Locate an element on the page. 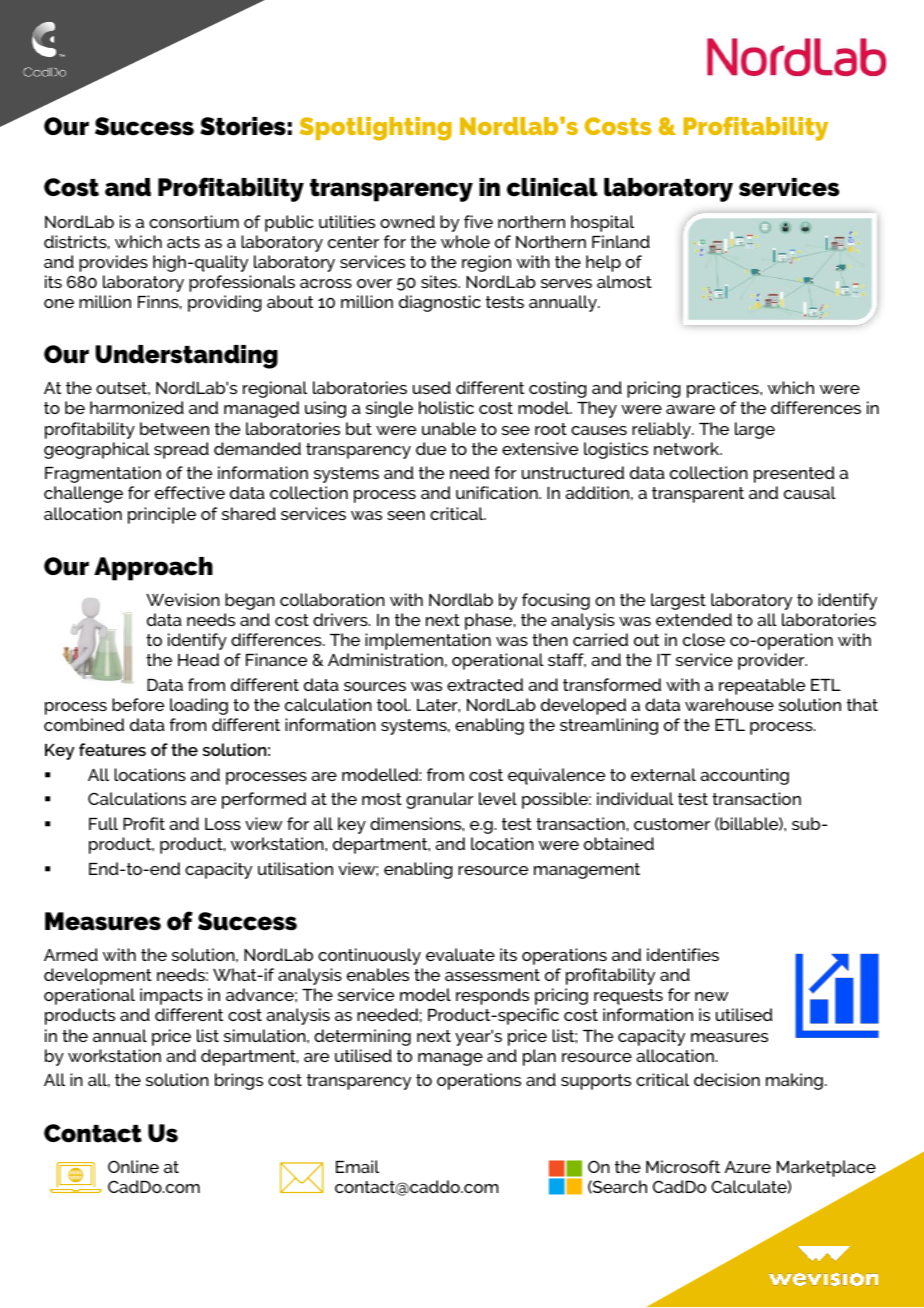 This page has height=1308, width=924. practices is located at coordinates (724, 389).
